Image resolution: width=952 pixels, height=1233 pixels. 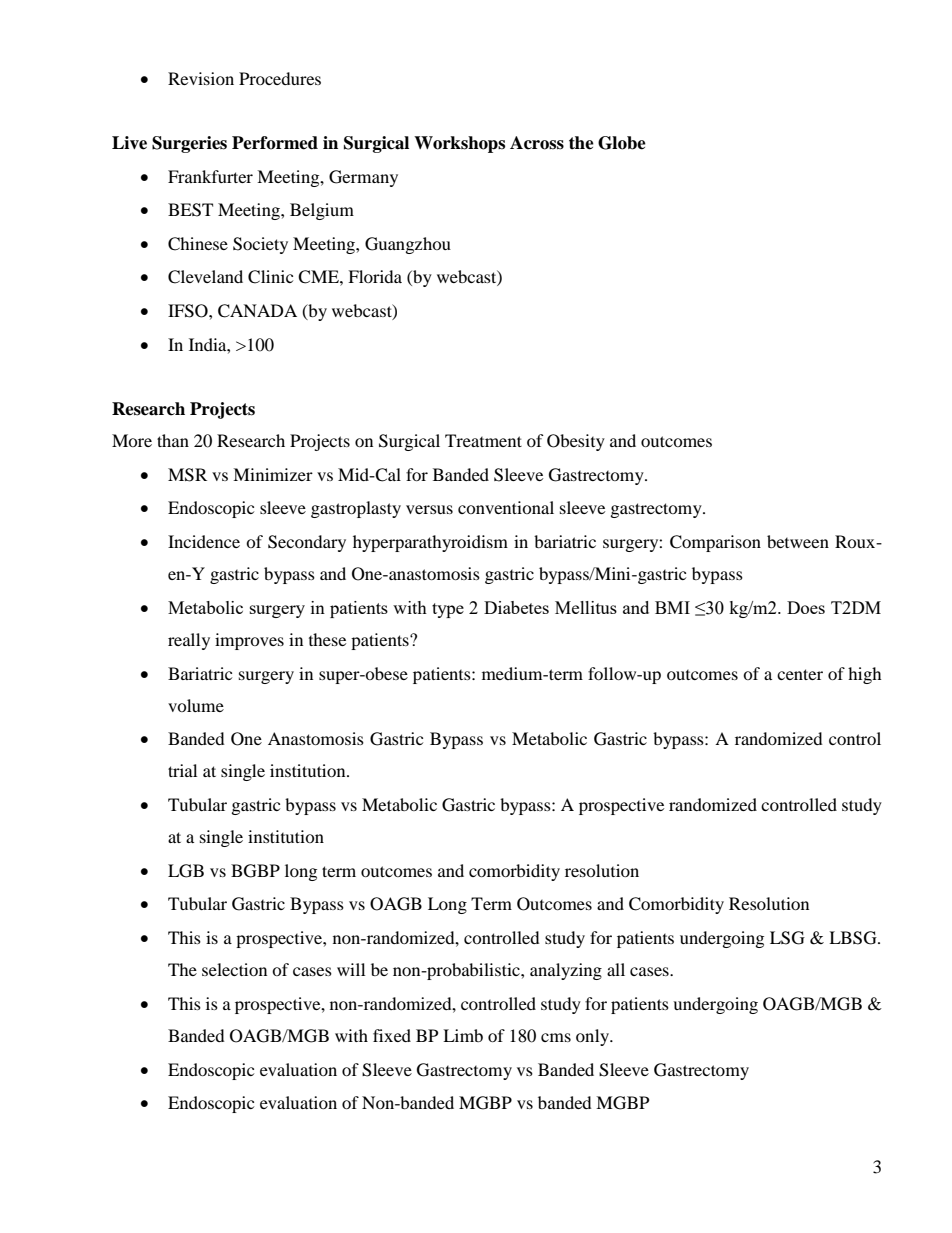 I want to click on Obesity, so click(x=576, y=442).
